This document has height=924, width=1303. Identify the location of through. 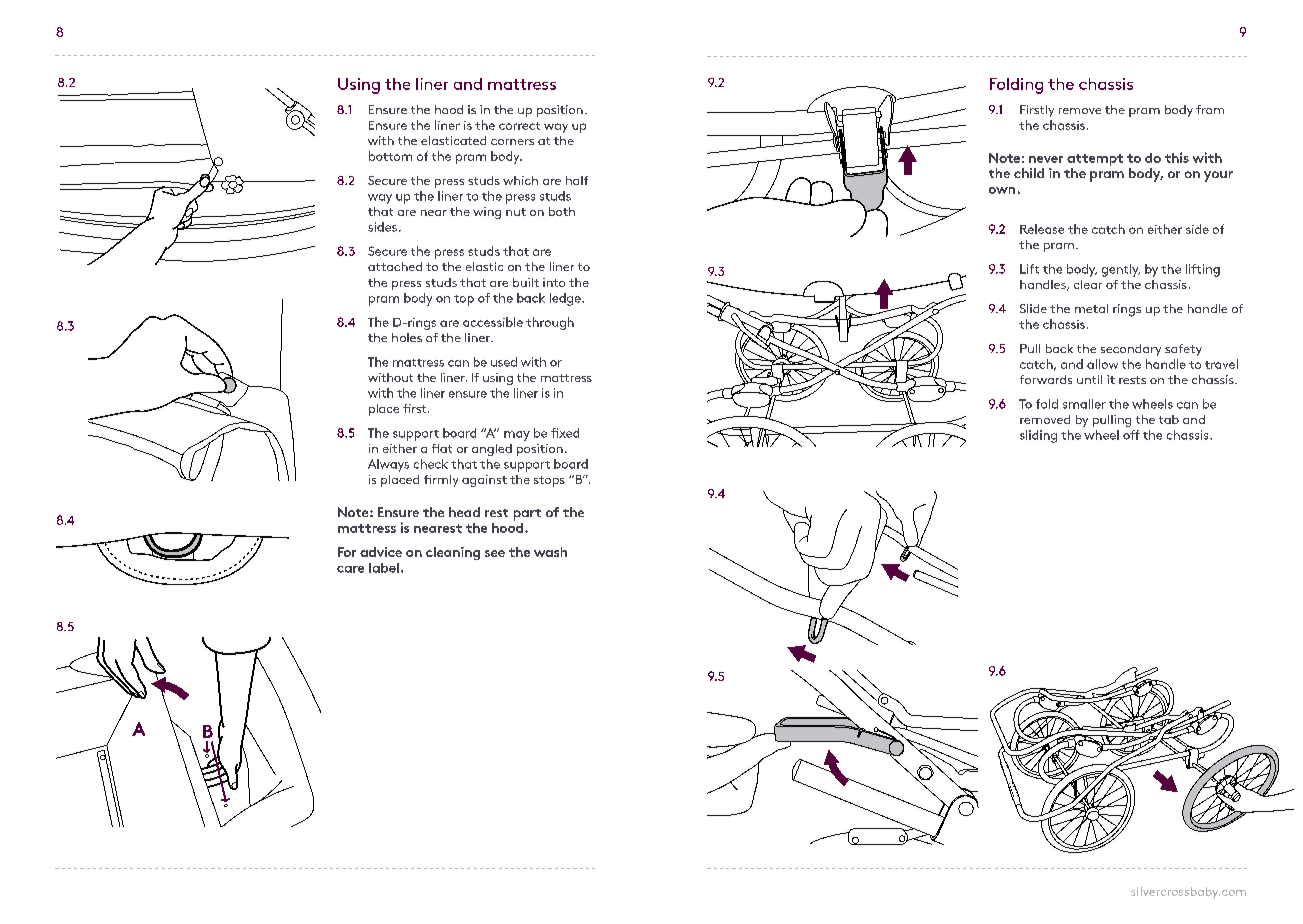
(550, 323).
